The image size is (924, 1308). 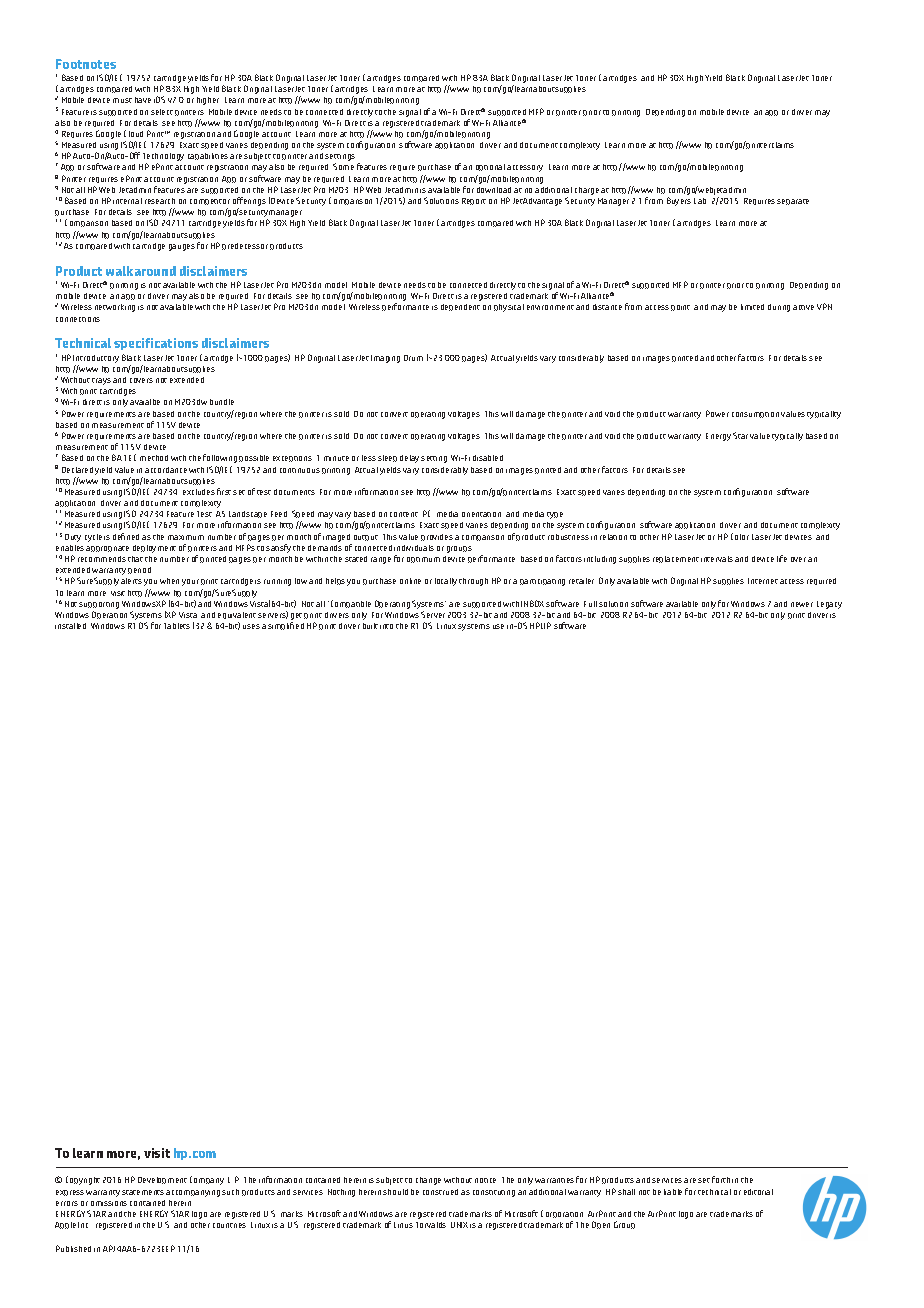 What do you see at coordinates (109, 615) in the document?
I see `Operation` at bounding box center [109, 615].
